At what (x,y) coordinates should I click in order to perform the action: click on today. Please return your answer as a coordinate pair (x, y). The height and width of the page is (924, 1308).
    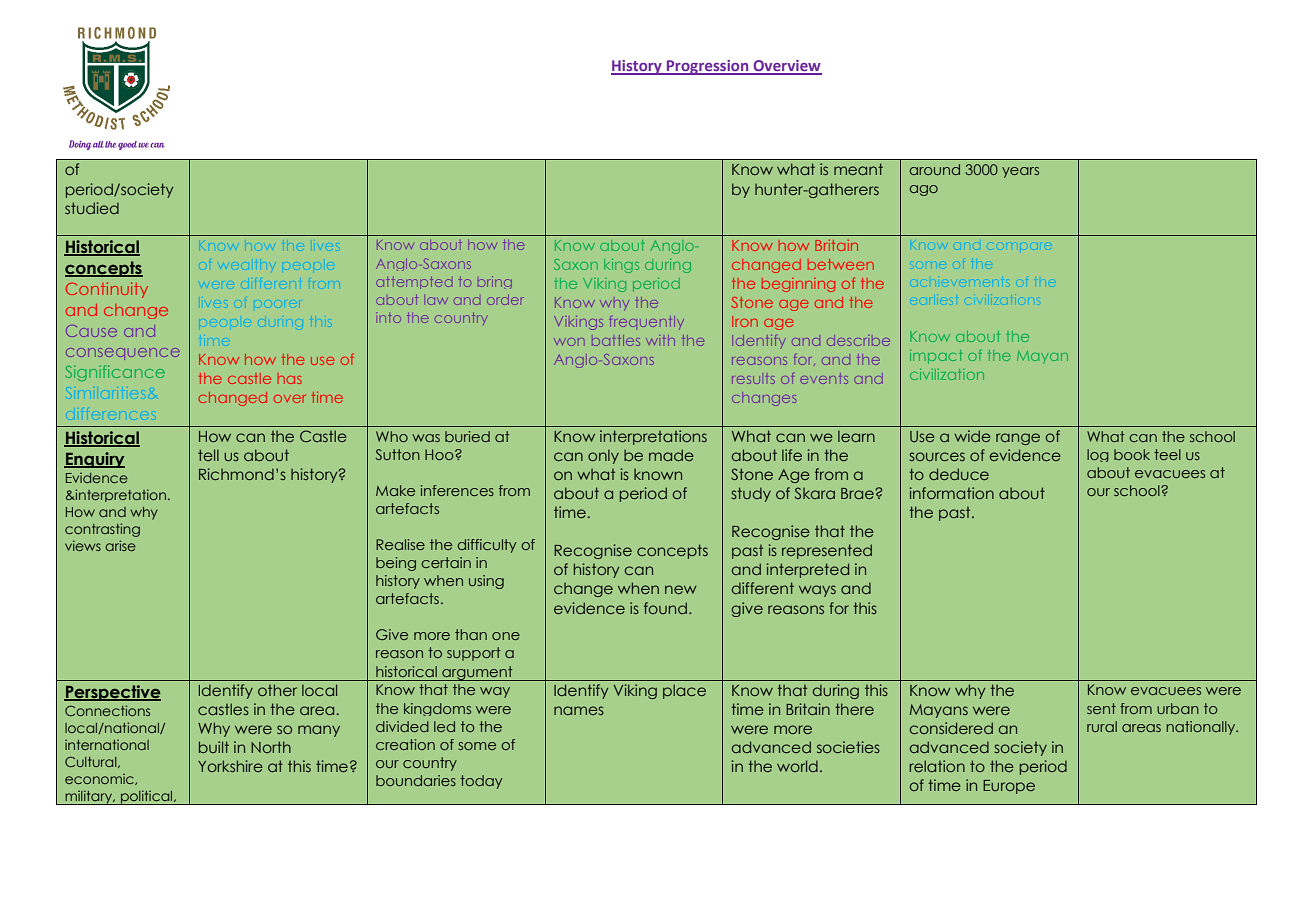
    Looking at the image, I should click on (481, 782).
